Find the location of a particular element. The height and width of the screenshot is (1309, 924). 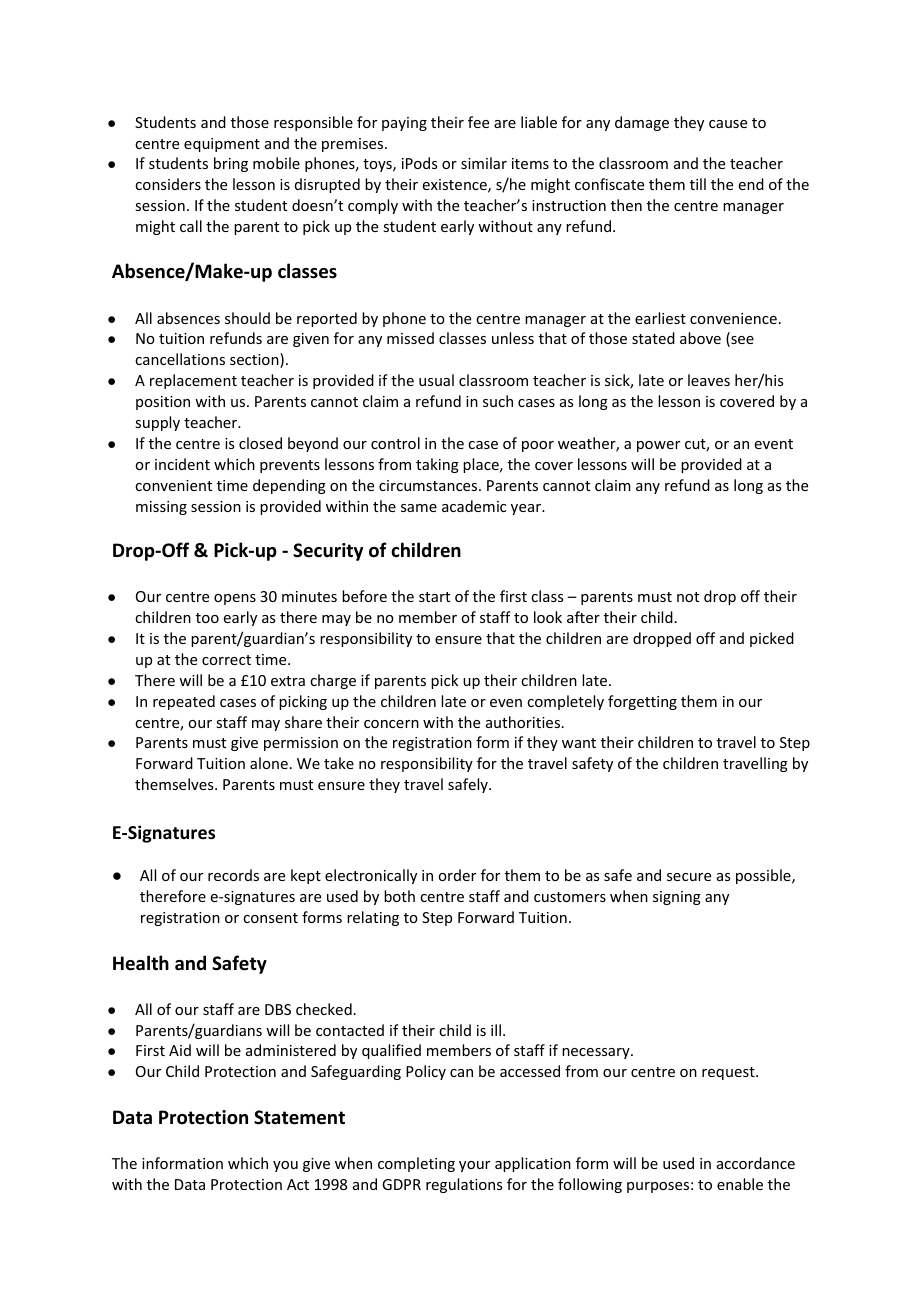

till is located at coordinates (698, 184).
